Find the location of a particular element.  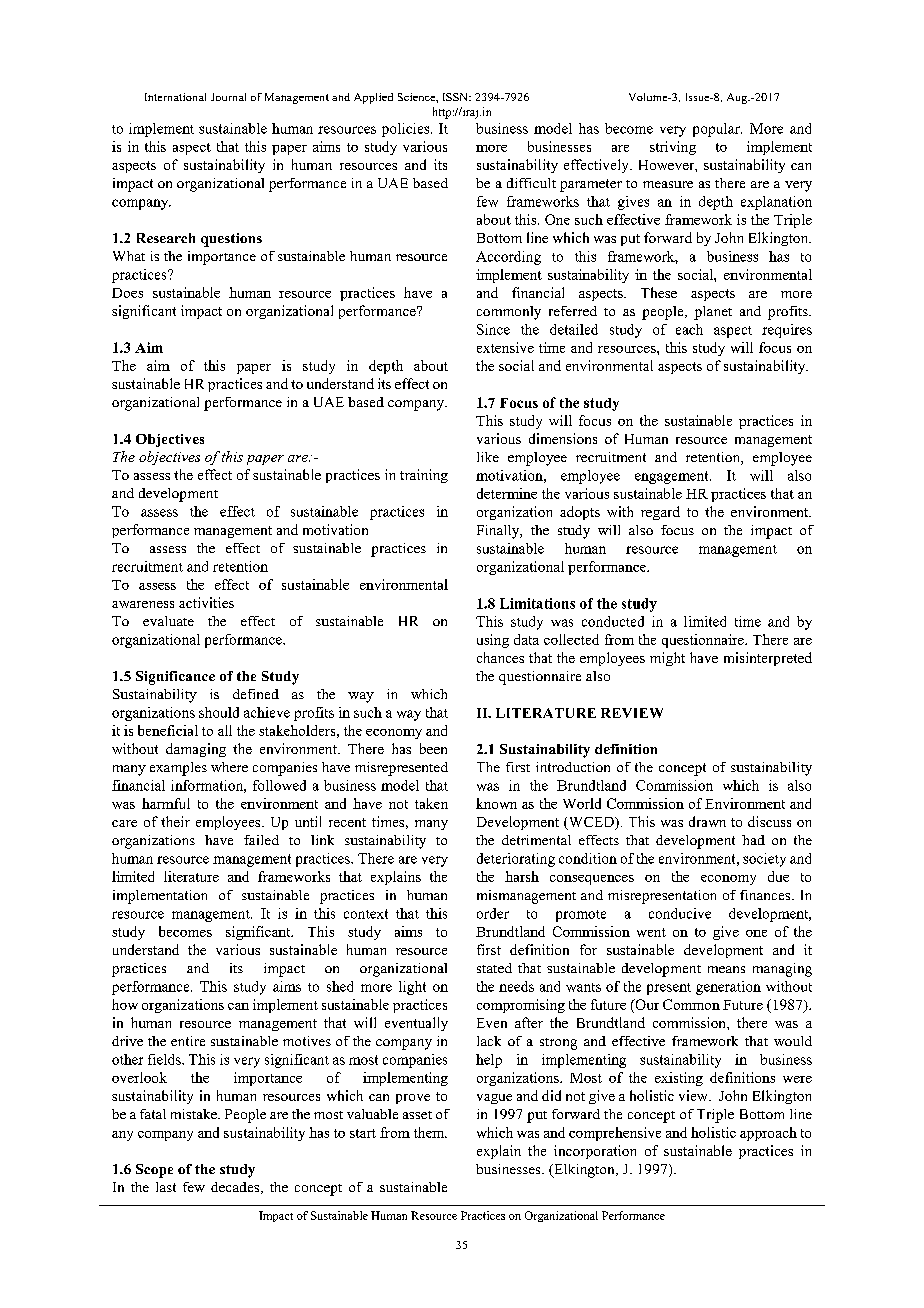

popular is located at coordinates (717, 130).
